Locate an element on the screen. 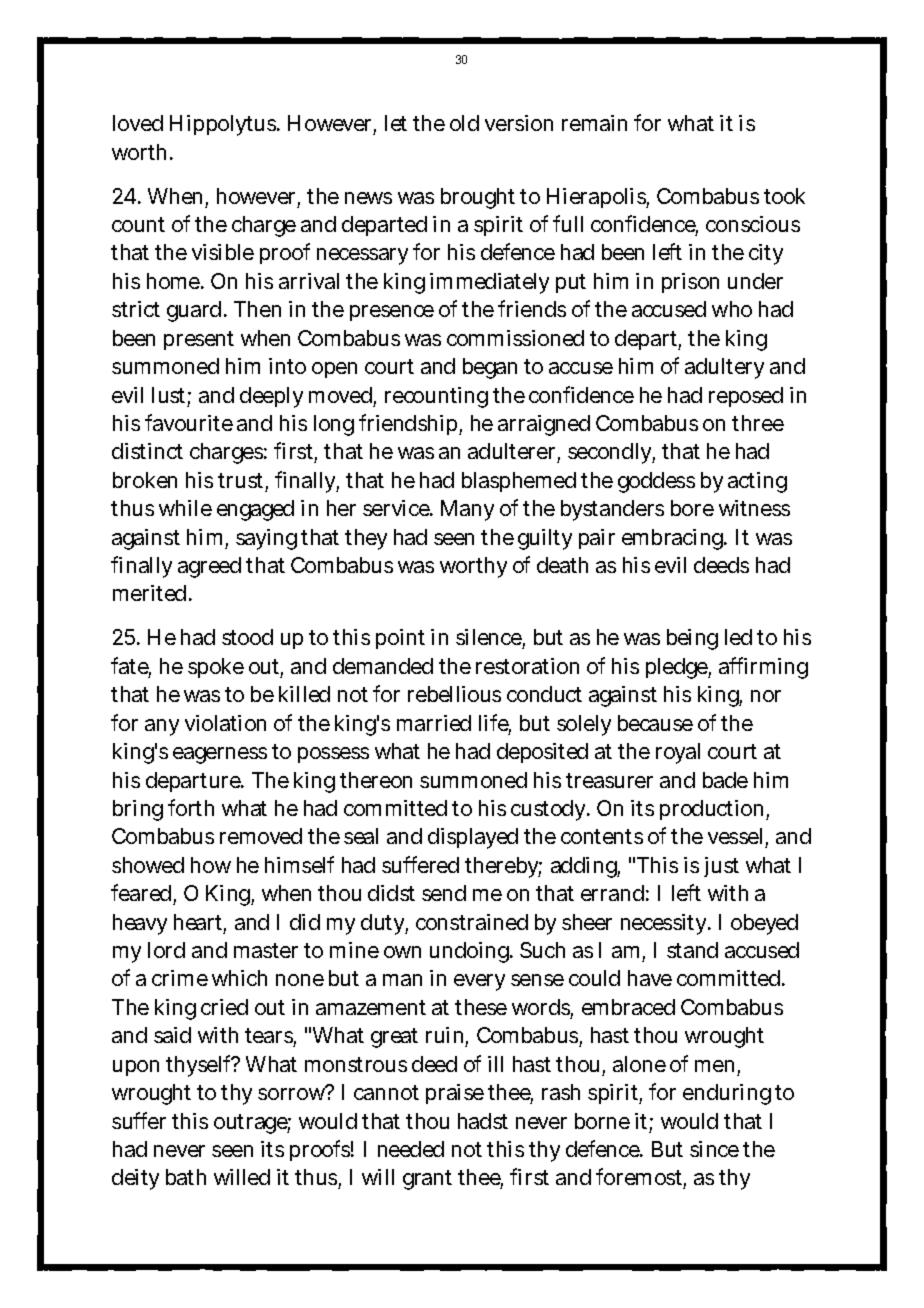 Image resolution: width=924 pixels, height=1308 pixels. spoke is located at coordinates (216, 668).
